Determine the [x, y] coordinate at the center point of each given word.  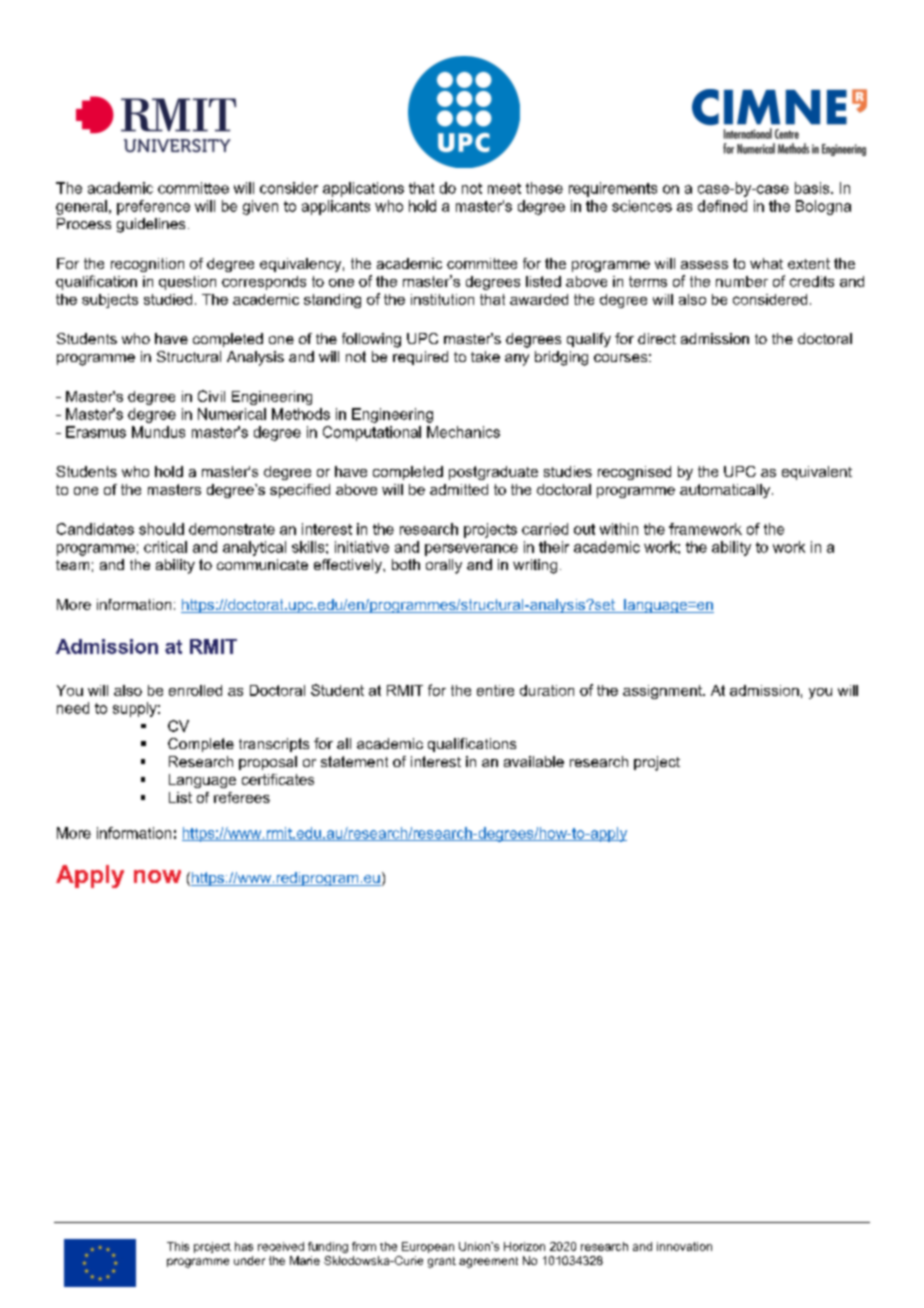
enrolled [195, 690]
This [178, 1246]
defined [722, 206]
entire [495, 690]
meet [504, 188]
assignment [663, 692]
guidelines [151, 225]
